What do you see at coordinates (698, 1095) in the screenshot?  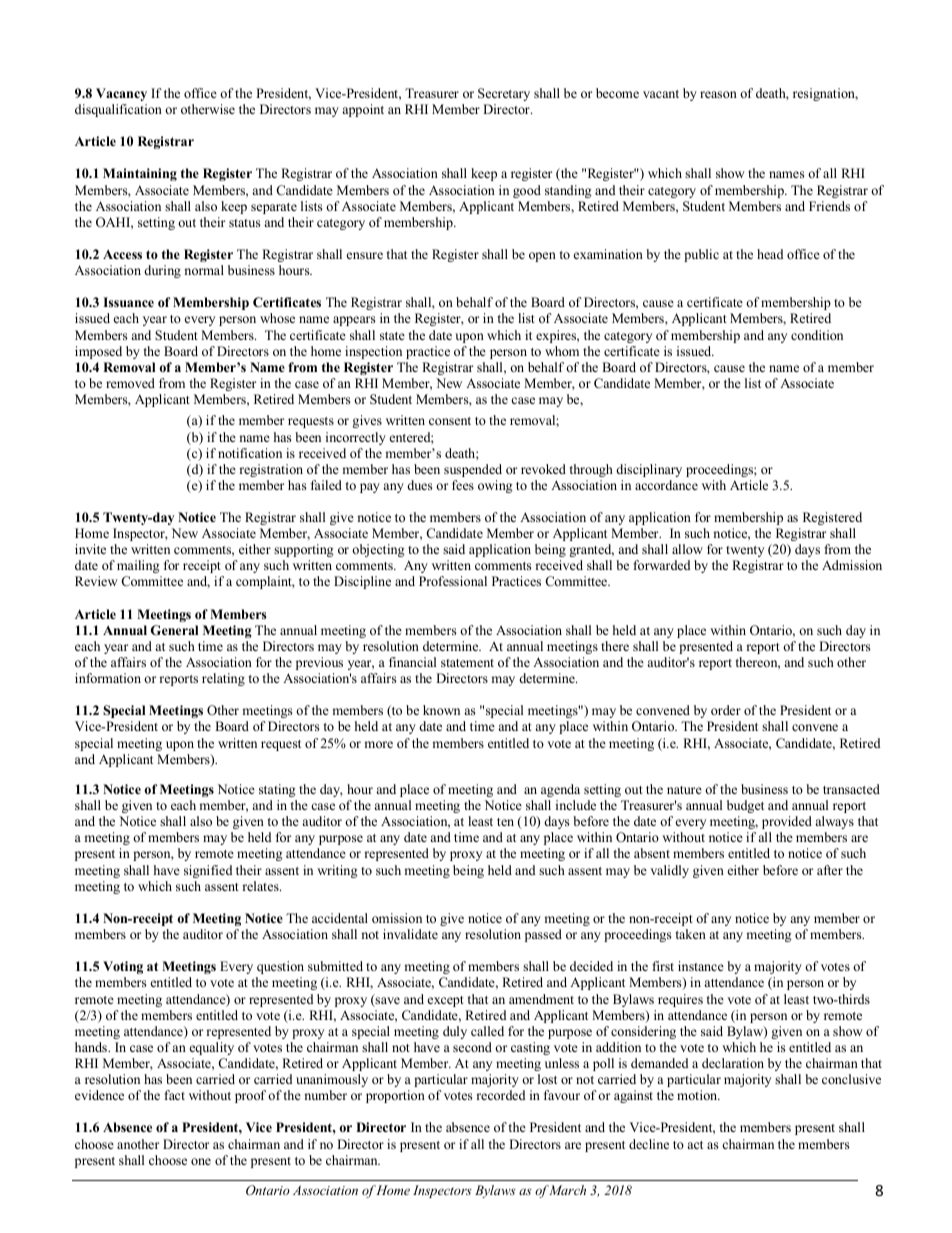 I see `motion` at bounding box center [698, 1095].
